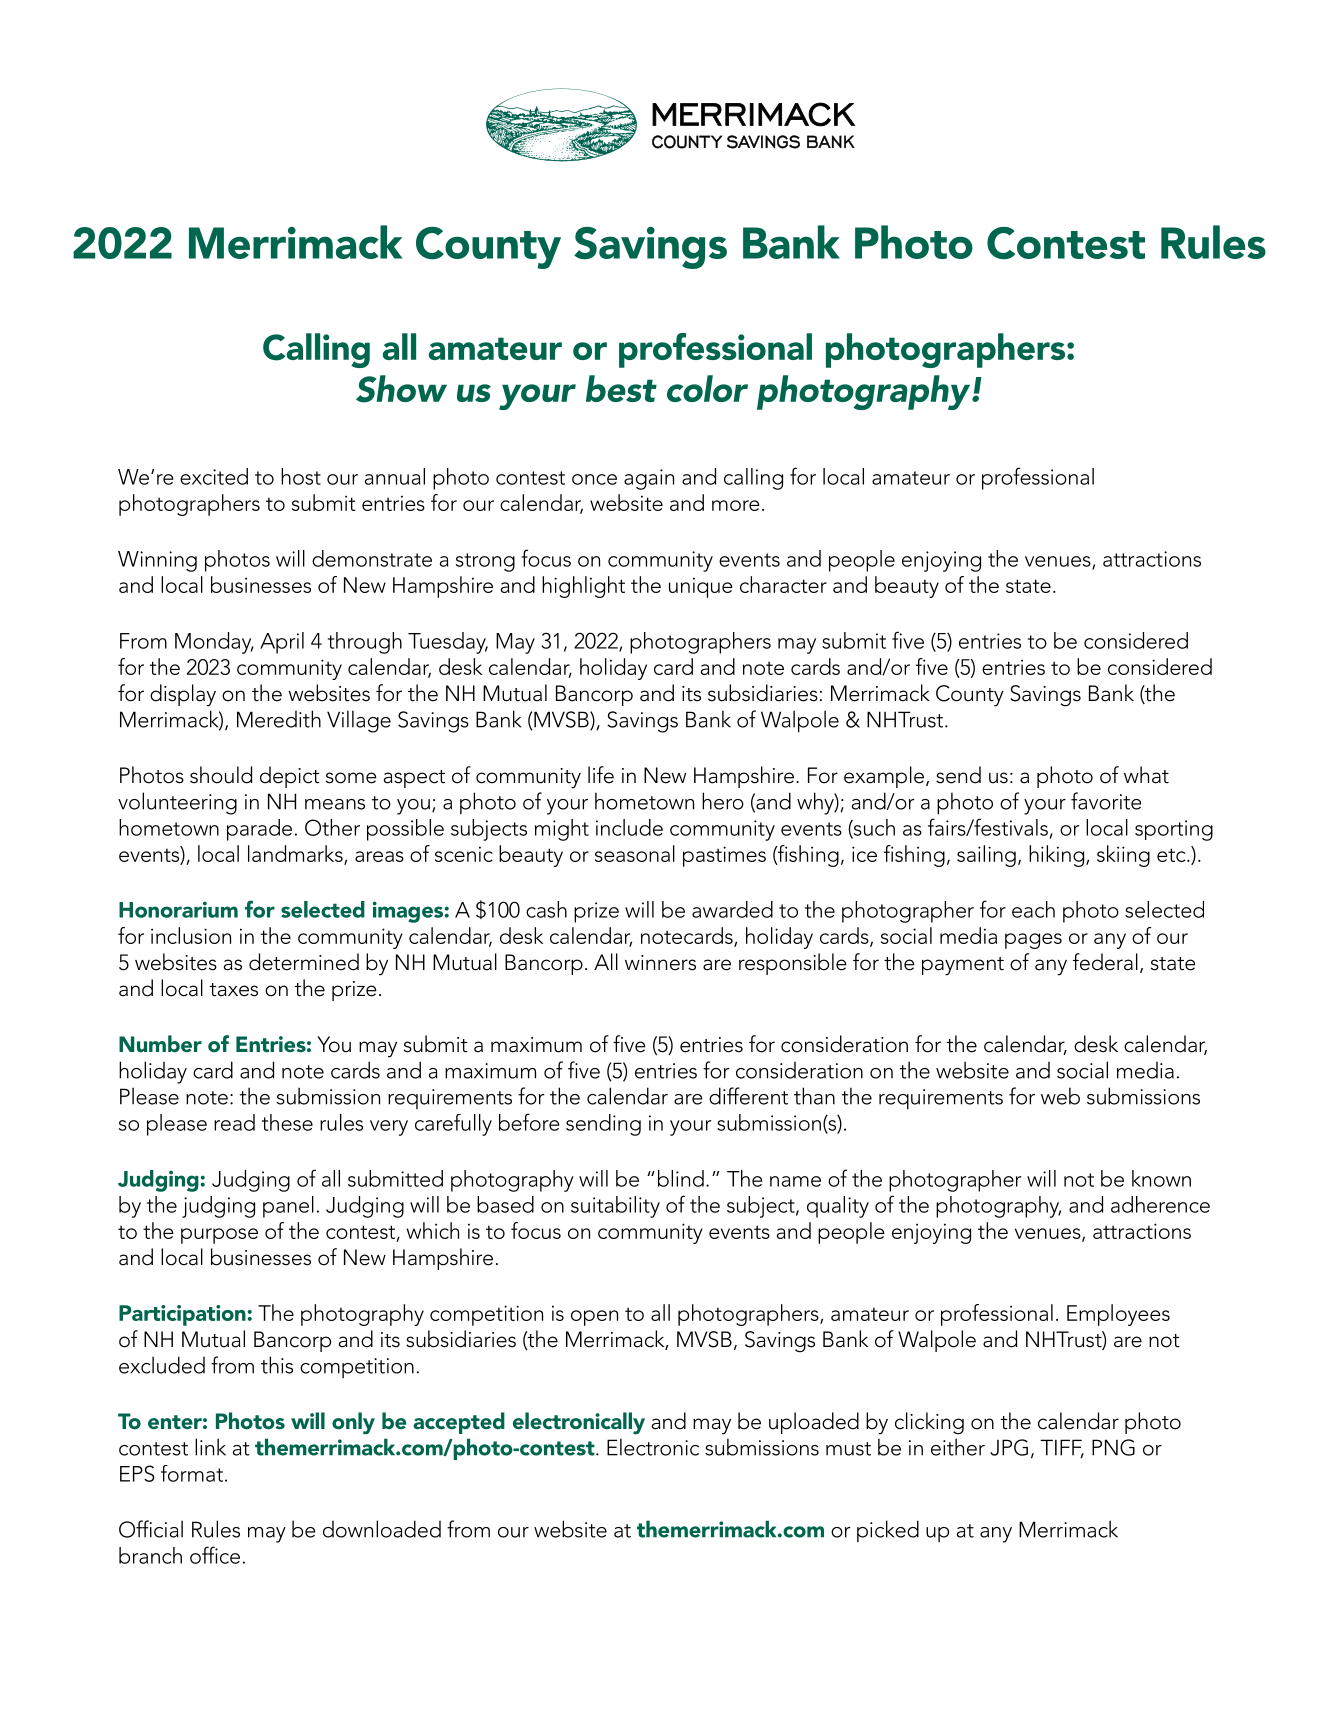 The width and height of the screenshot is (1338, 1732). Describe the element at coordinates (660, 963) in the screenshot. I see `winners` at that location.
